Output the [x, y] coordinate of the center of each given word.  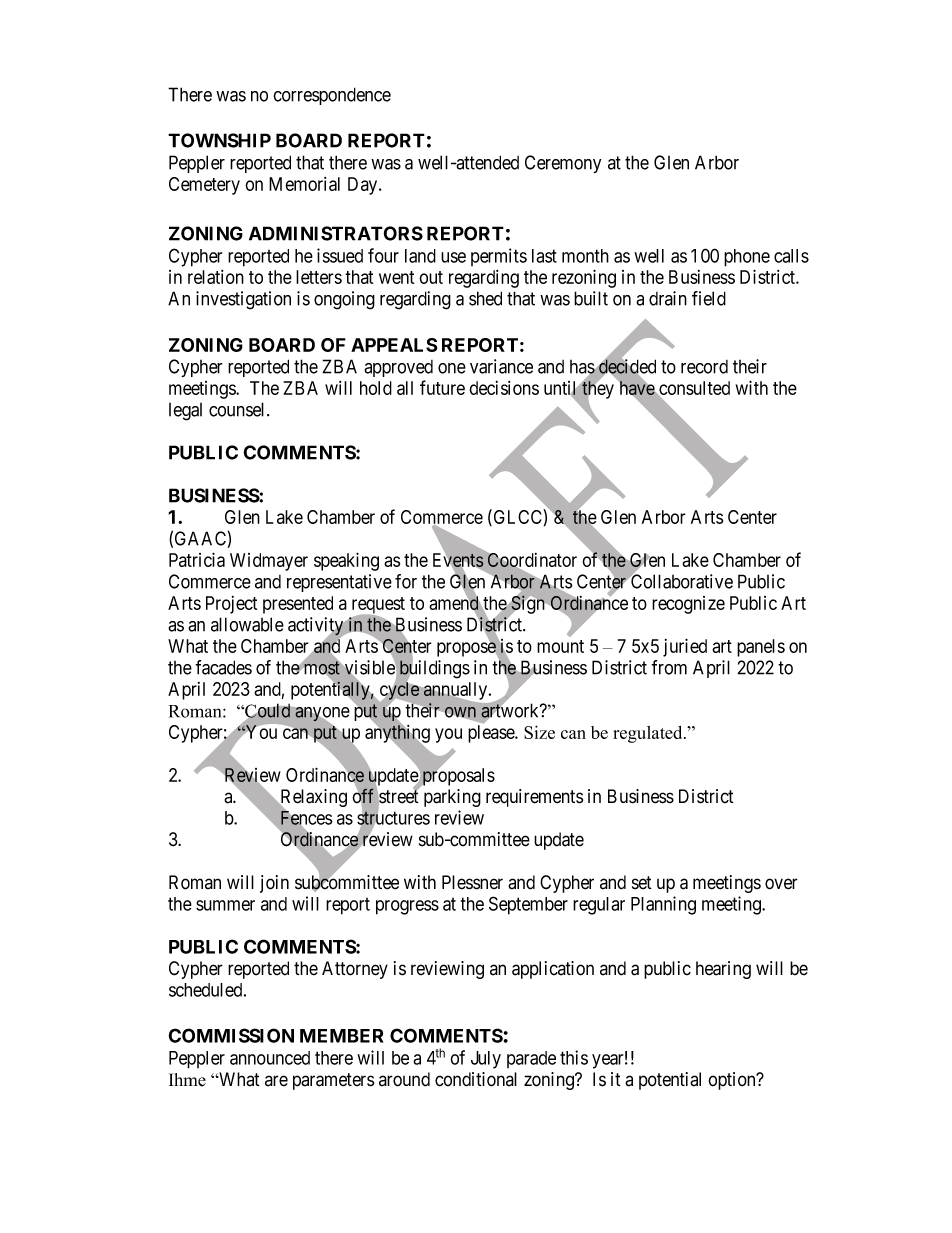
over [781, 884]
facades [223, 667]
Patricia [197, 559]
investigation [243, 300]
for [406, 581]
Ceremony [563, 164]
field [709, 298]
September [528, 905]
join [274, 884]
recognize [688, 605]
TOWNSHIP [219, 140]
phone [747, 258]
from [669, 667]
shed [485, 298]
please [492, 734]
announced [270, 1058]
